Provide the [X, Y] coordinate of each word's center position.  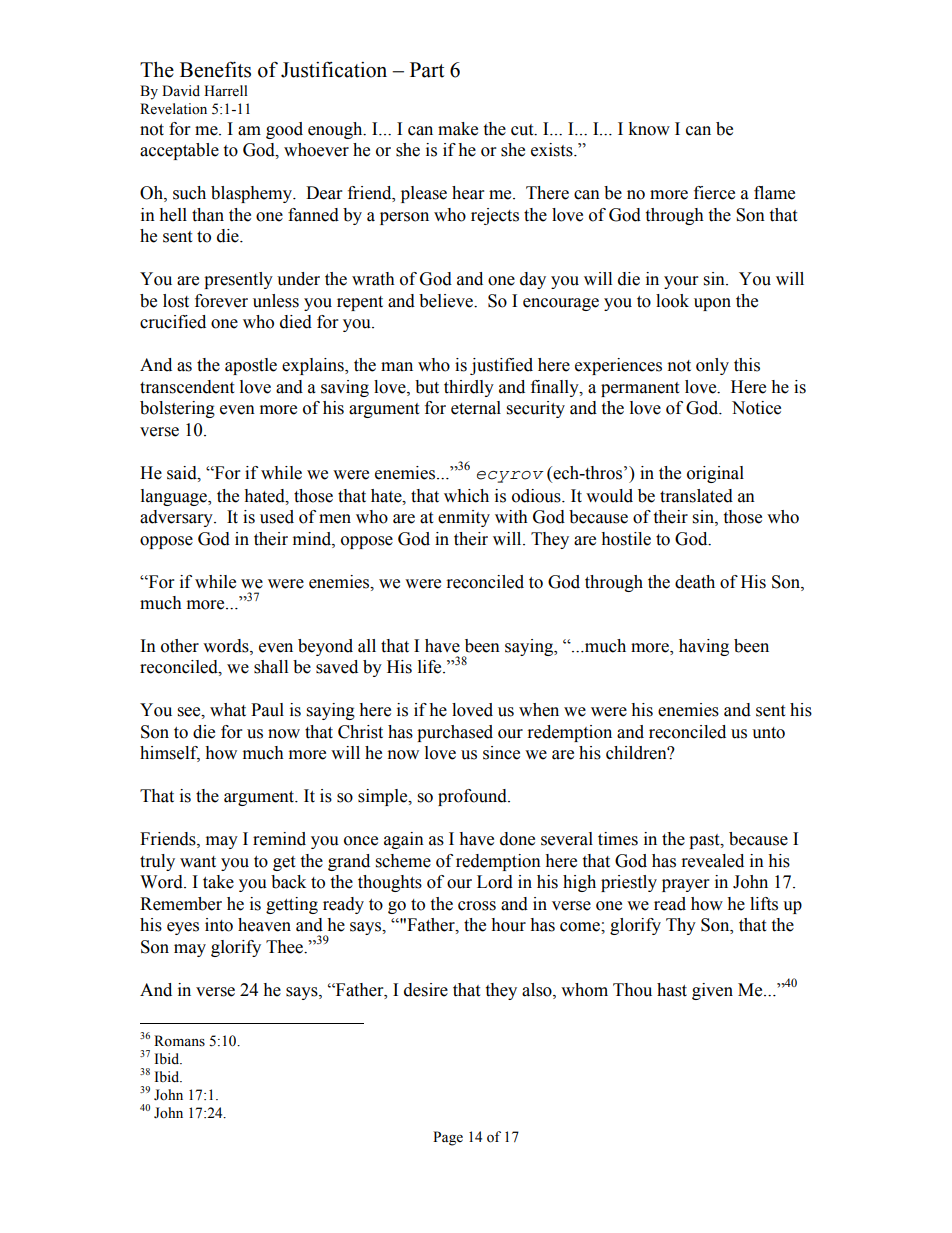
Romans [179, 1041]
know [649, 129]
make [458, 129]
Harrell [226, 91]
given [712, 991]
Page [448, 1138]
